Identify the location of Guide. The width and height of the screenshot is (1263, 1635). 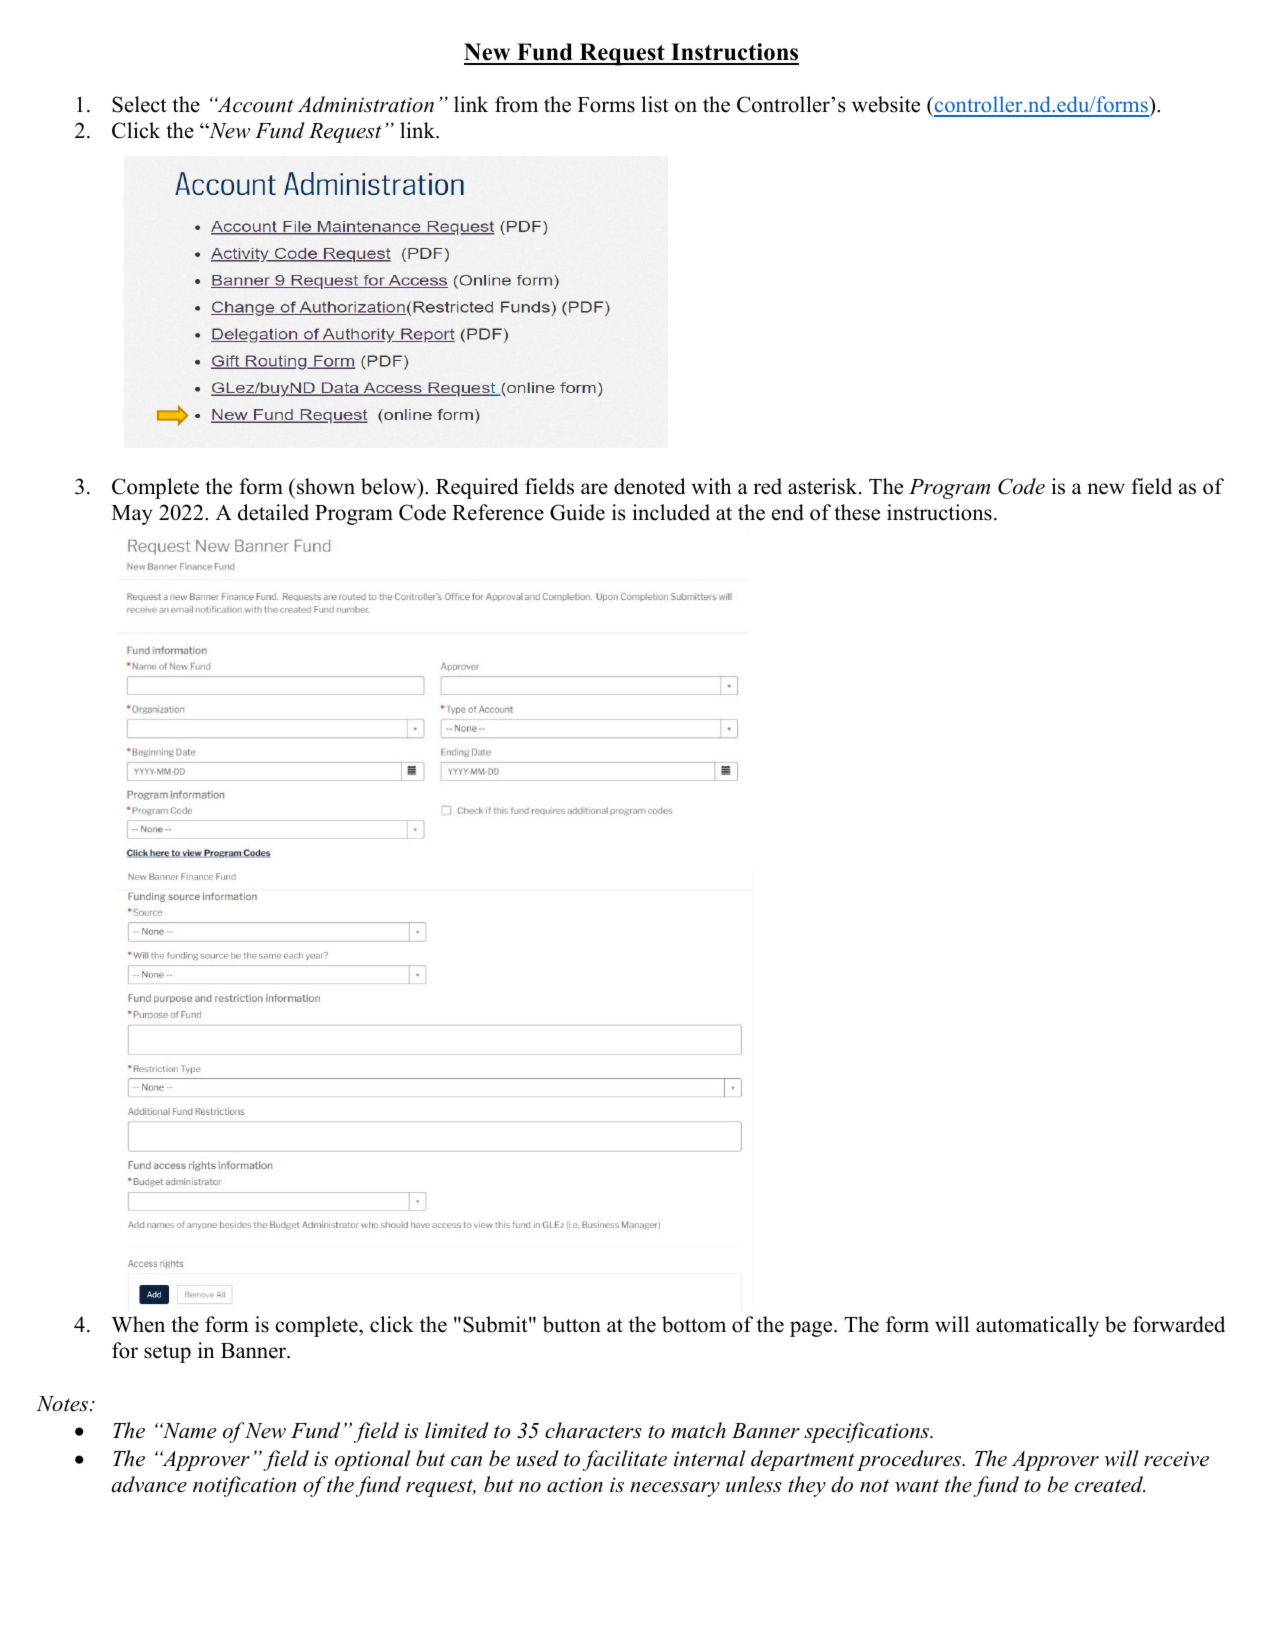
(577, 512).
